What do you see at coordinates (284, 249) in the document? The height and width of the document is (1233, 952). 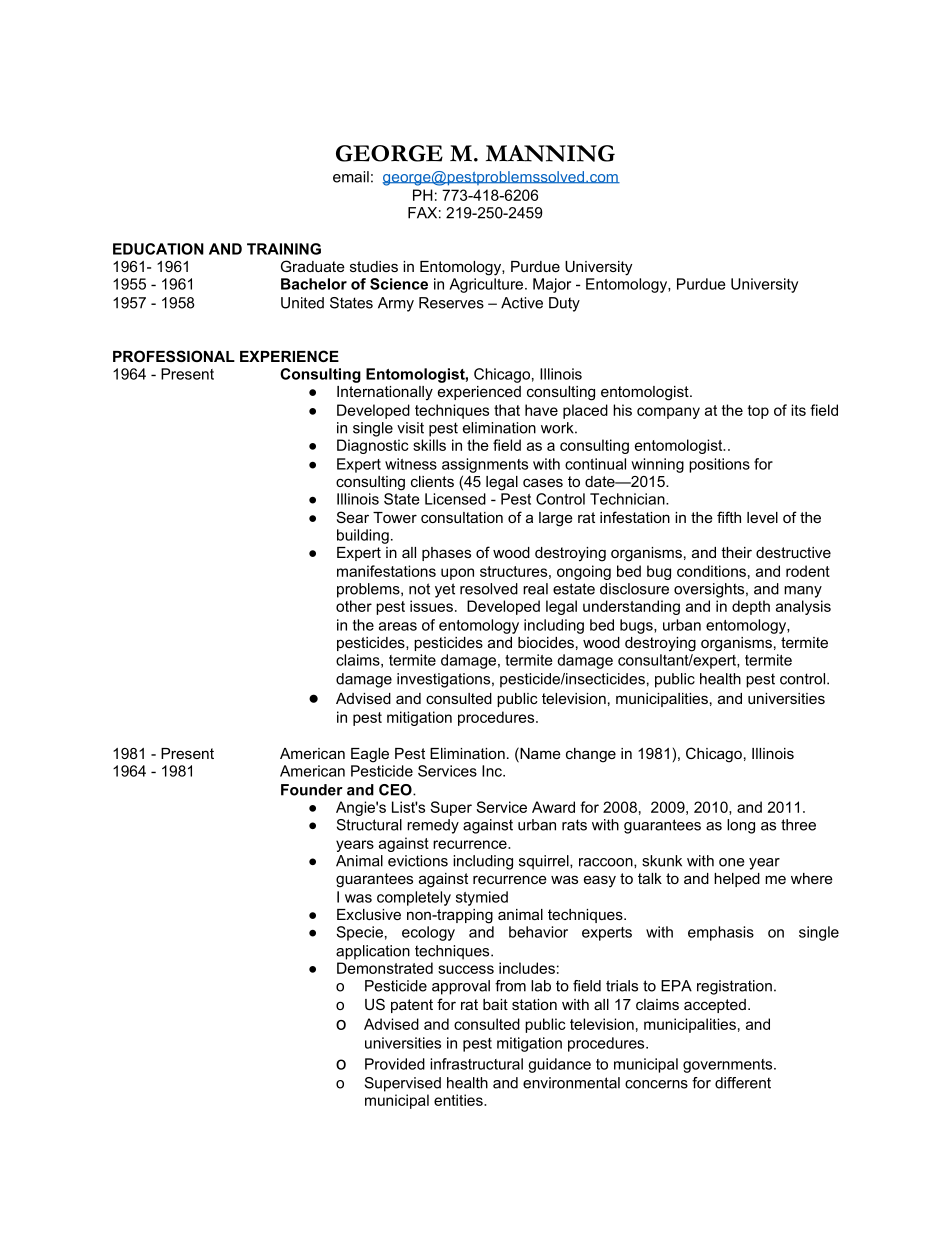 I see `TRAINING` at bounding box center [284, 249].
